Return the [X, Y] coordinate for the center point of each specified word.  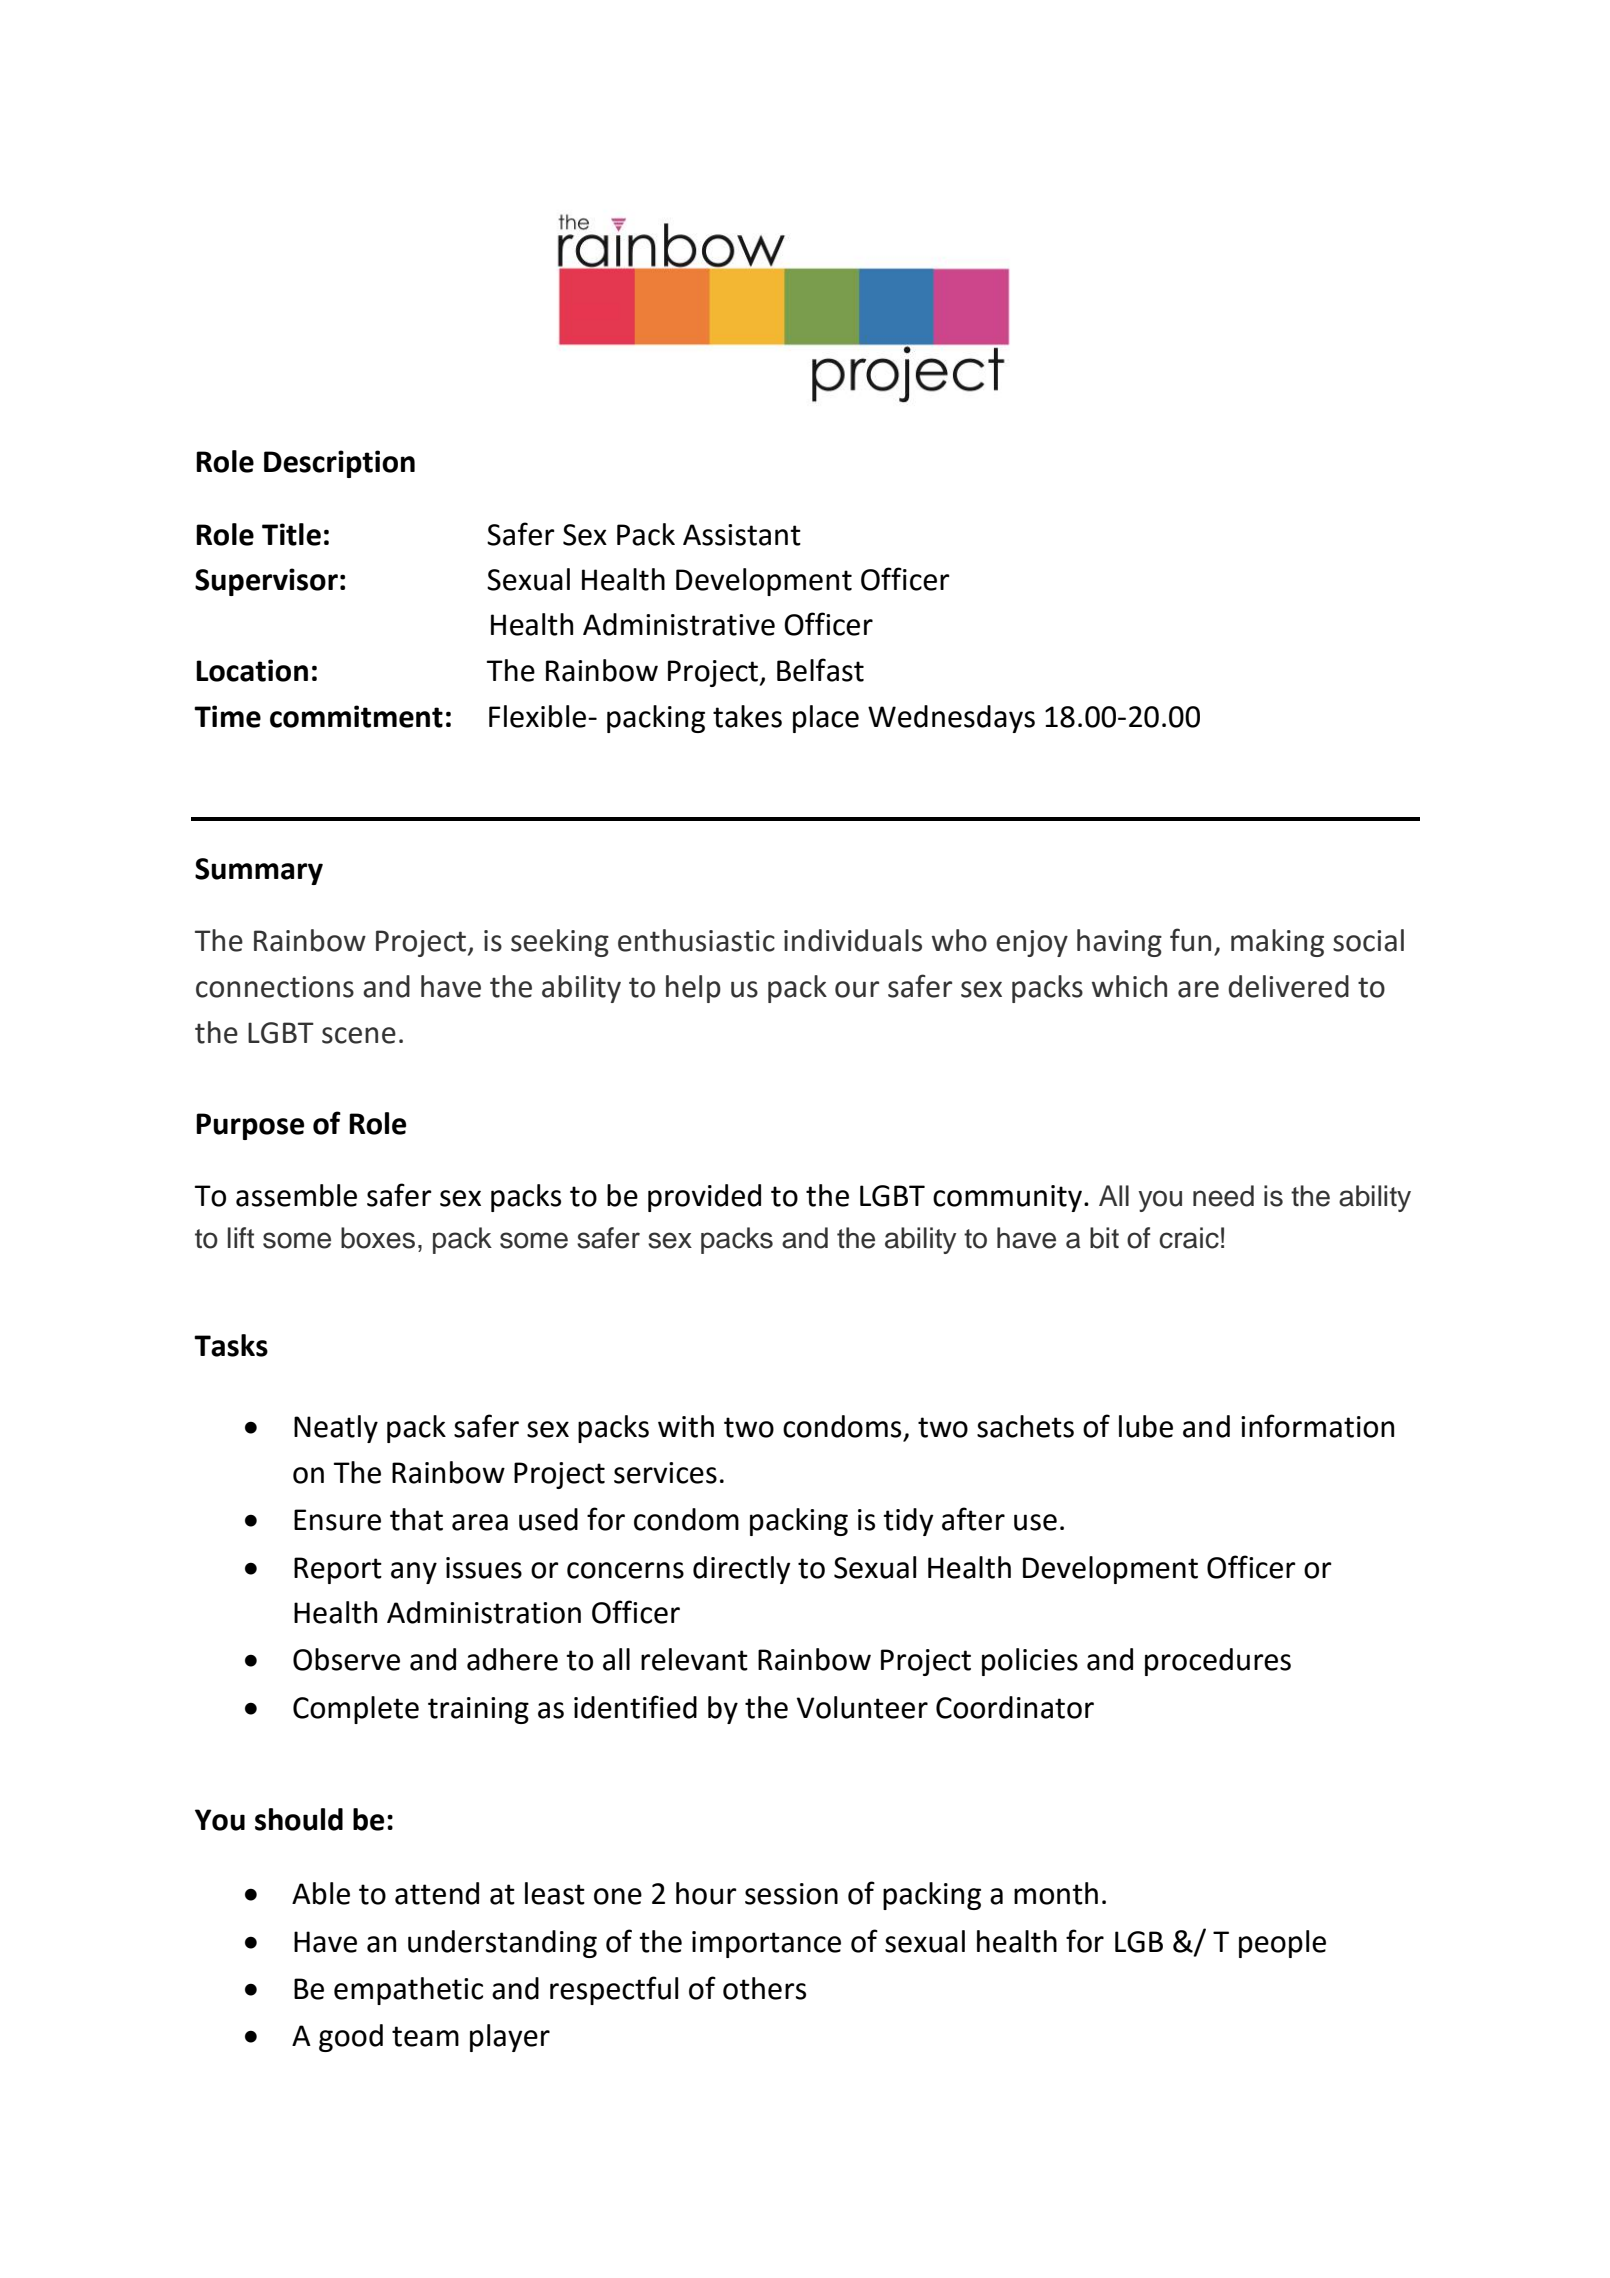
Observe [346, 1659]
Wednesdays [951, 719]
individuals [853, 940]
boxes [378, 1238]
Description [339, 464]
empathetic [408, 1991]
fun [1190, 940]
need [1223, 1196]
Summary [259, 871]
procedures [1218, 1662]
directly [742, 1570]
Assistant [742, 535]
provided [704, 1198]
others [764, 1988]
